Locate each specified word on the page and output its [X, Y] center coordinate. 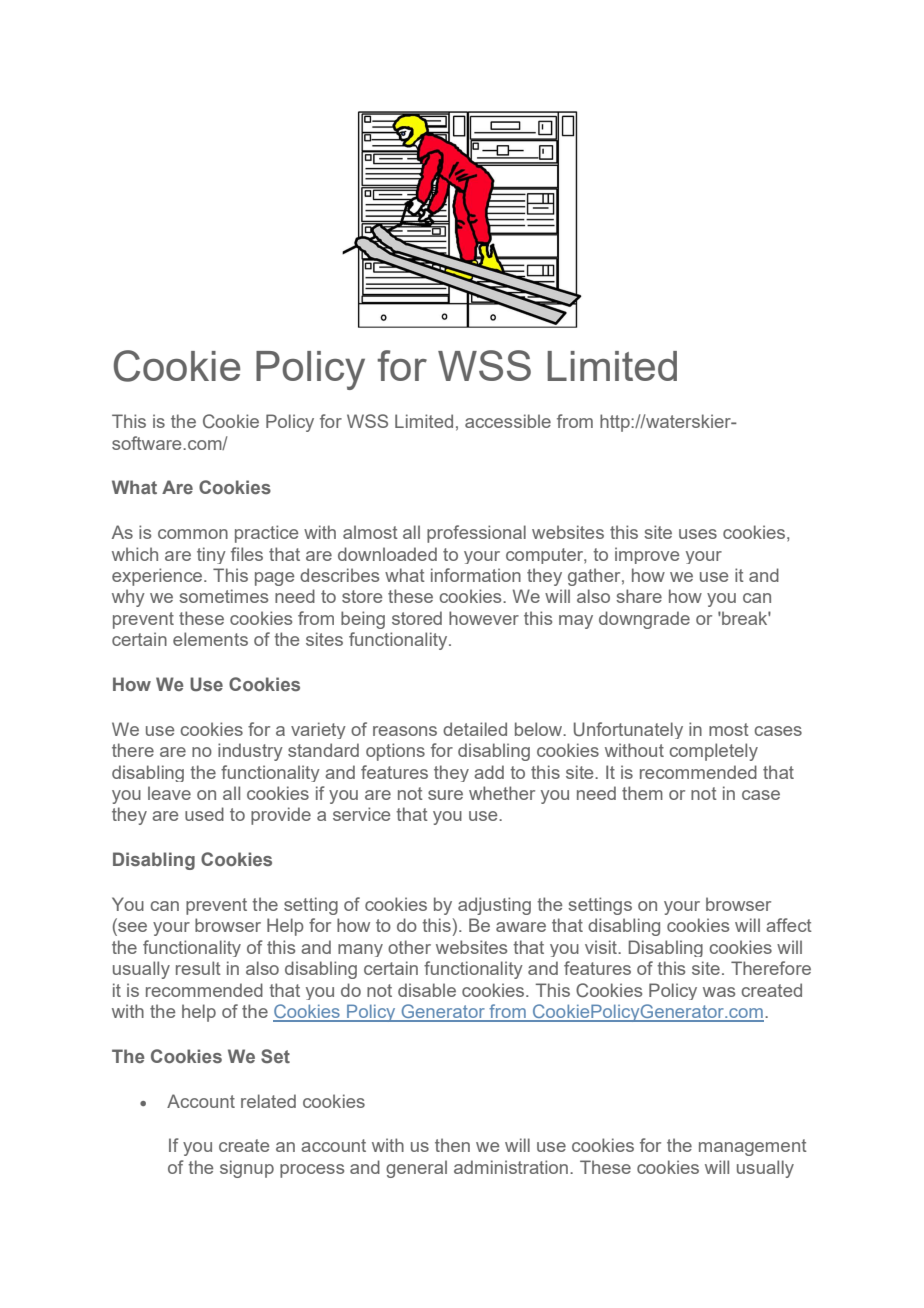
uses [698, 534]
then [452, 1145]
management [753, 1147]
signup [247, 1169]
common [193, 534]
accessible [508, 421]
